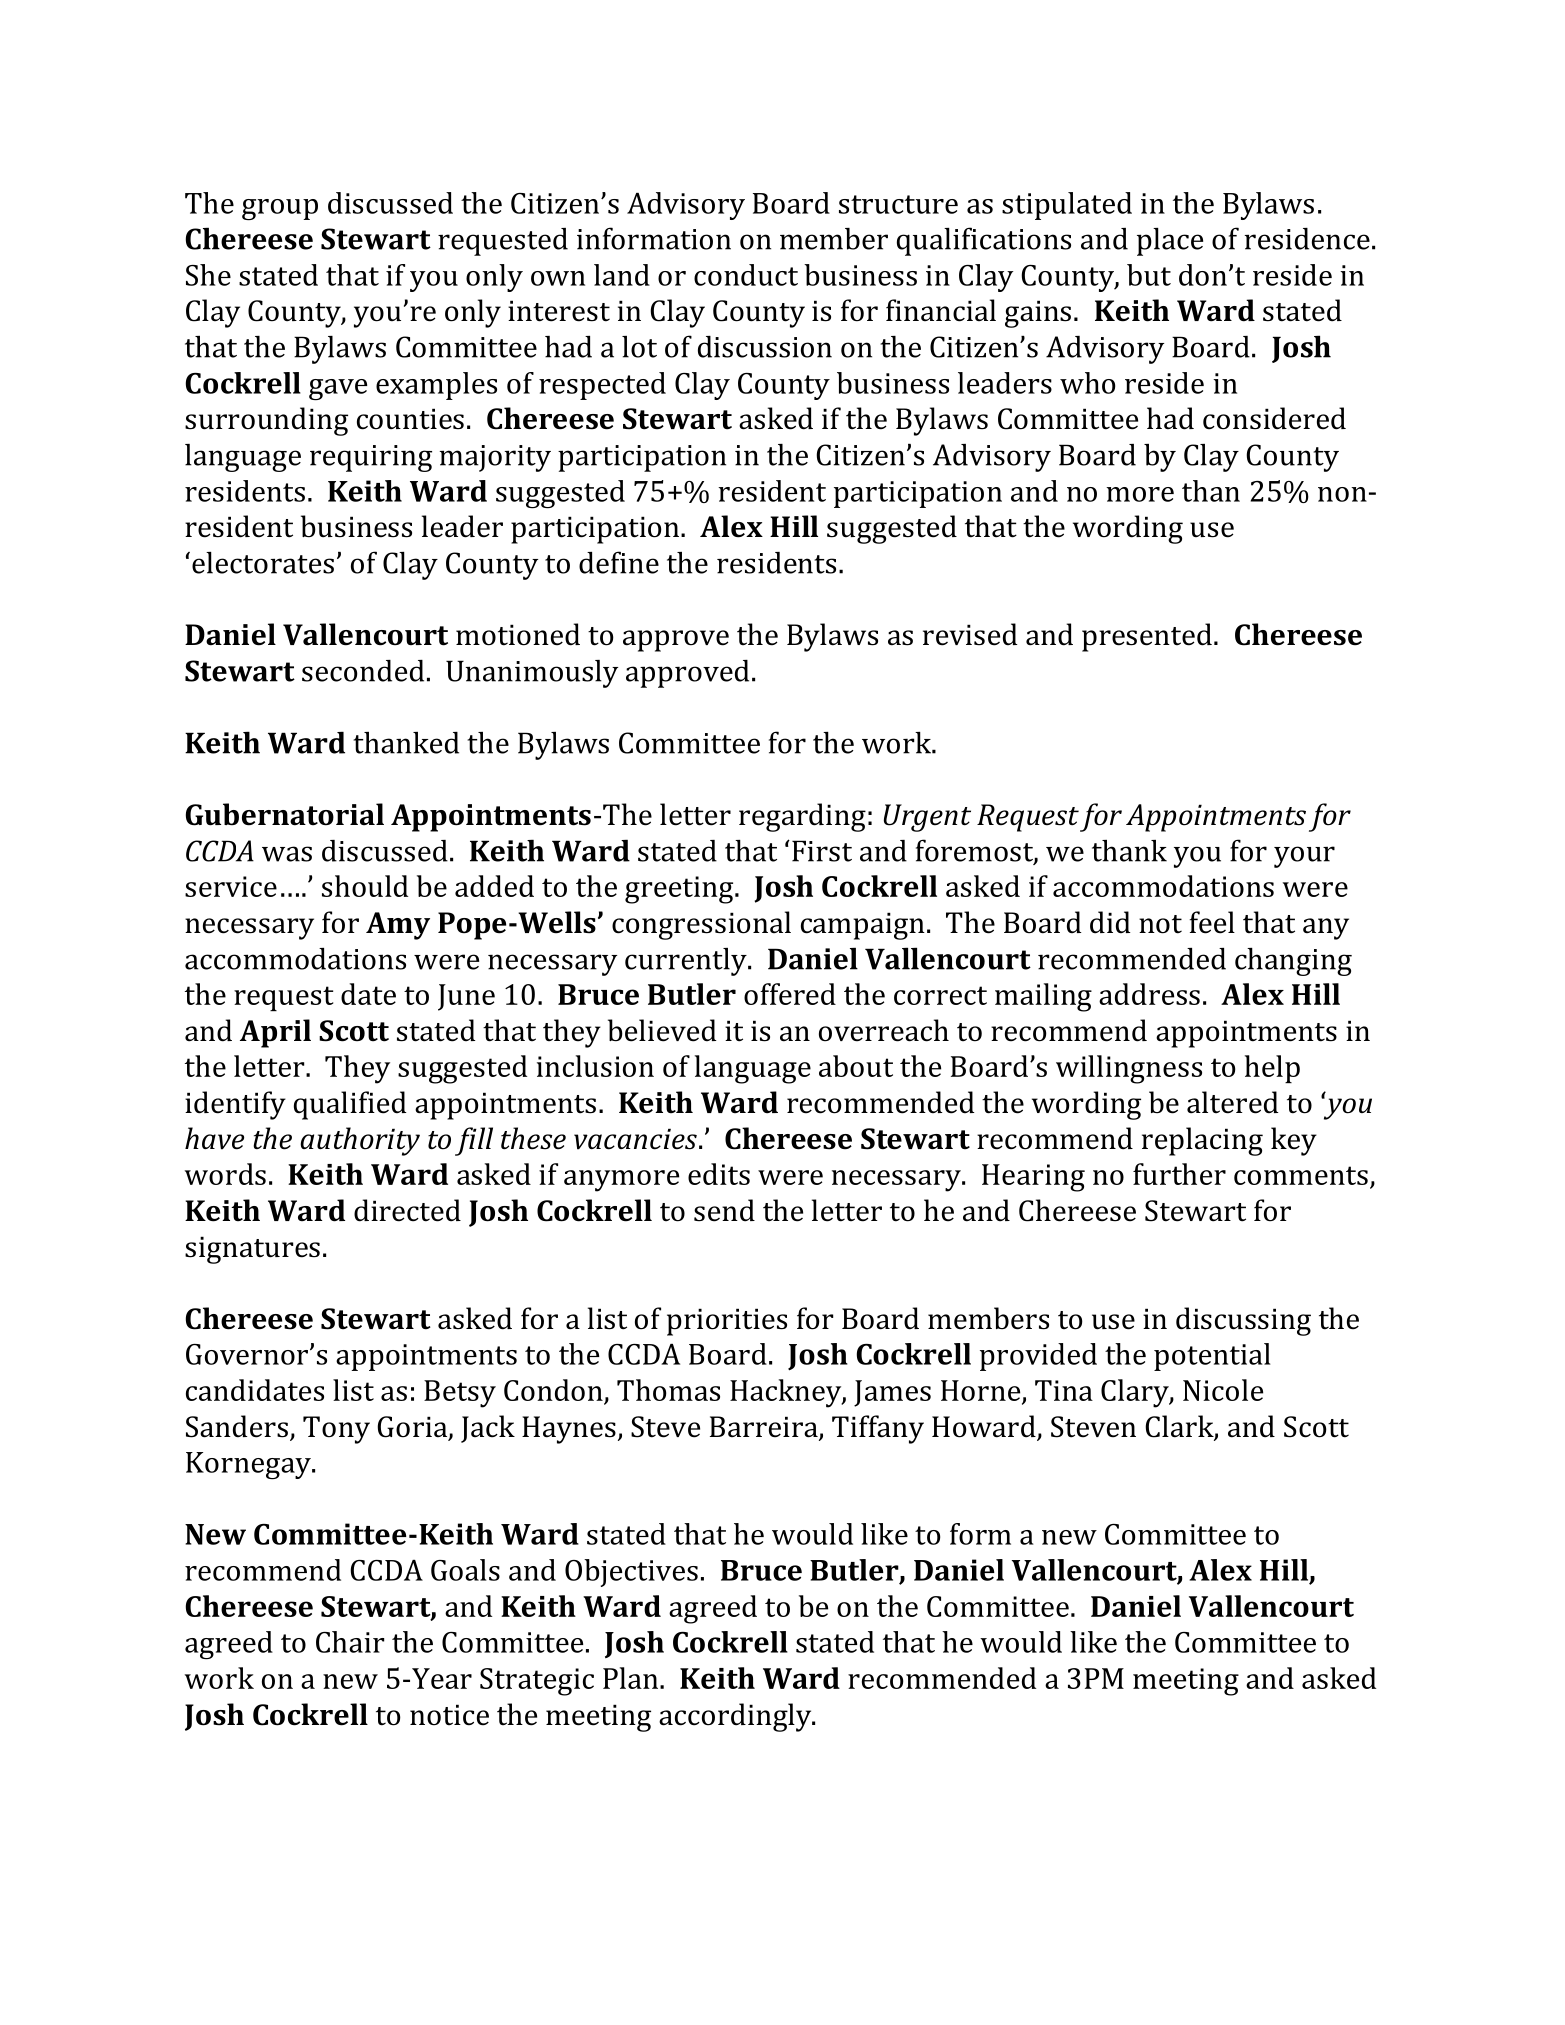 This screenshot has width=1565, height=2025. I want to click on conduct, so click(746, 275).
